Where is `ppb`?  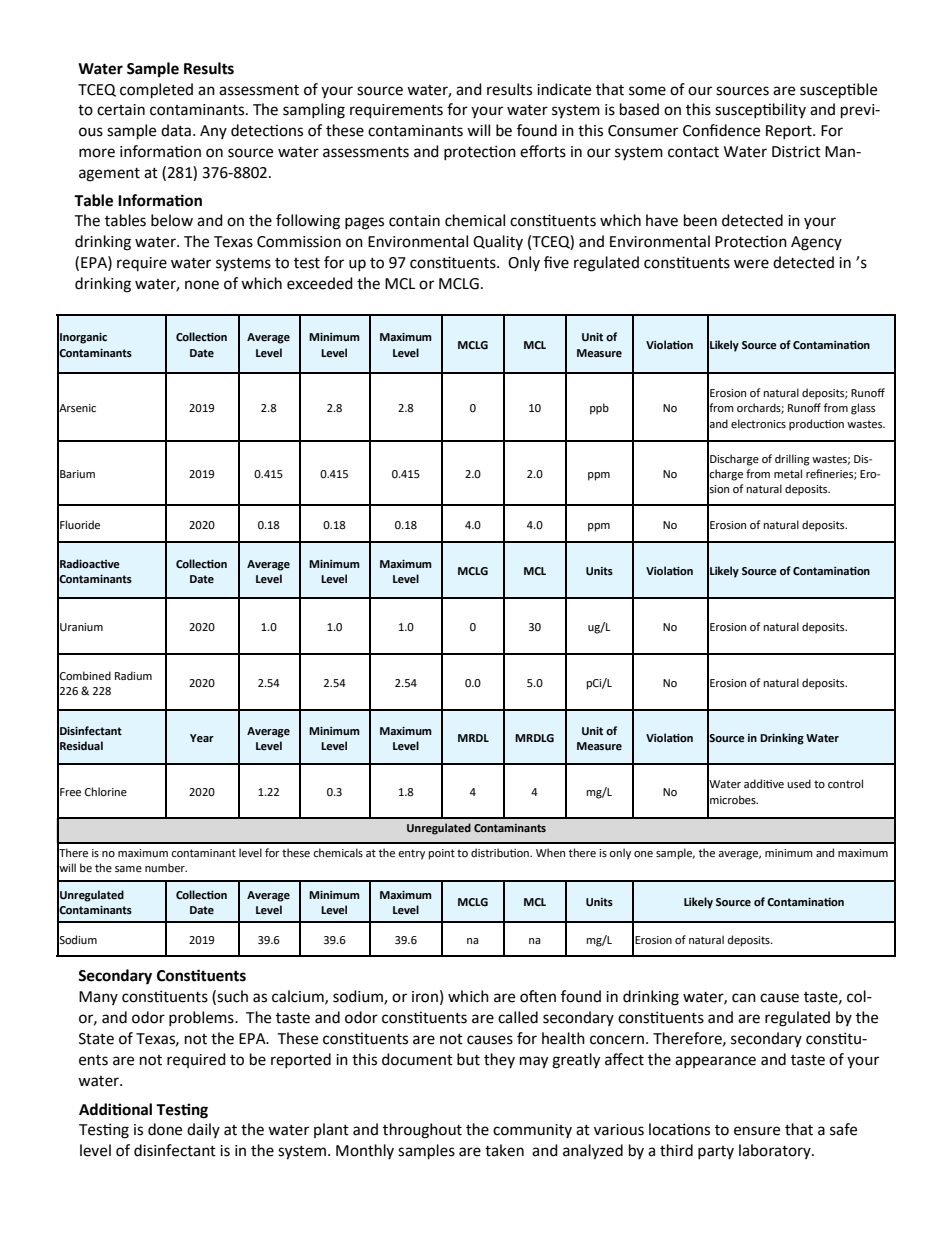
ppb is located at coordinates (599, 409).
